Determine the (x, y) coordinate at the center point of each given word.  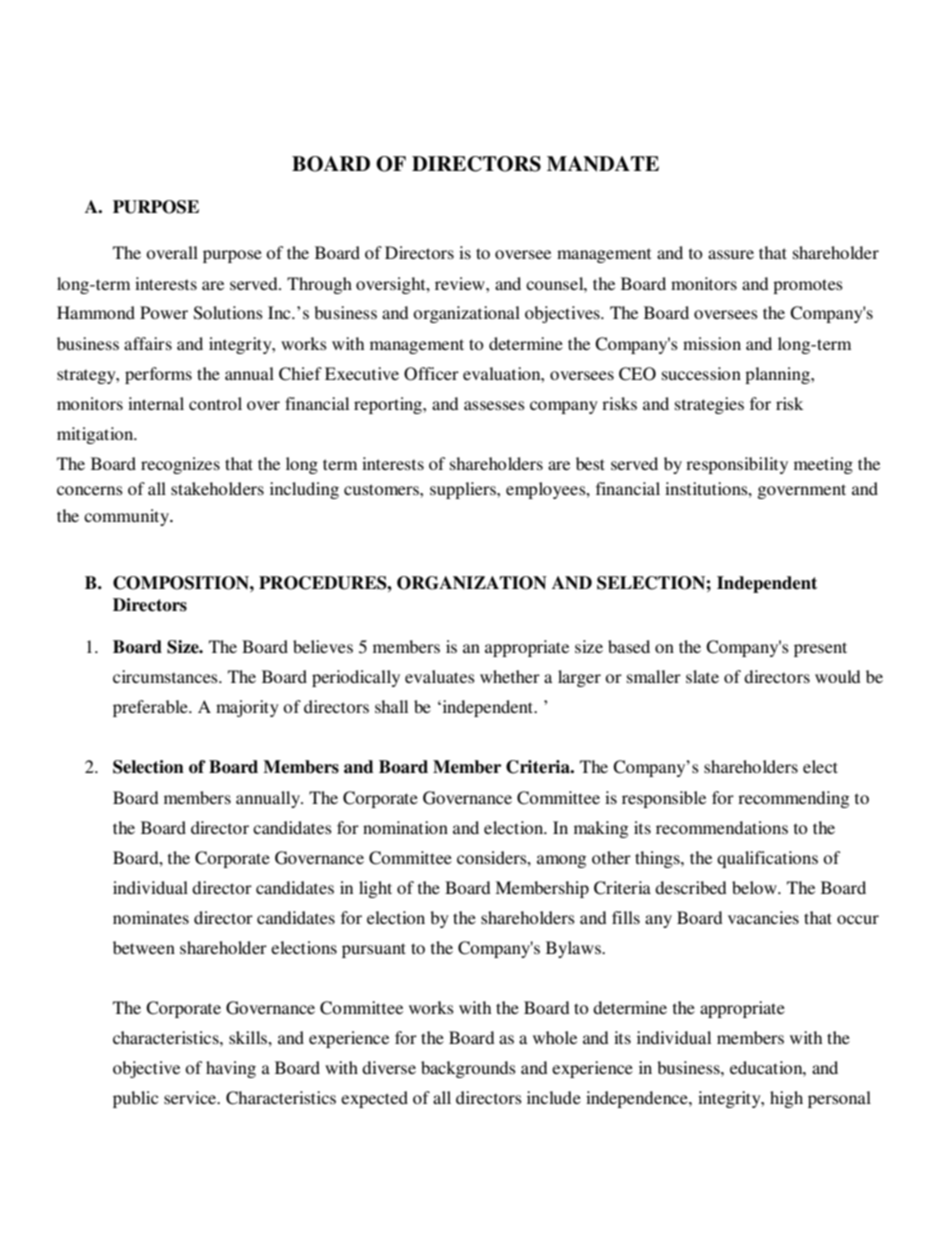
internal (156, 403)
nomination (405, 827)
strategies (709, 405)
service (191, 1097)
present (820, 649)
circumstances (166, 676)
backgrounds (468, 1069)
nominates (151, 917)
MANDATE (603, 164)
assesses (494, 405)
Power (164, 312)
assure (731, 254)
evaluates (440, 676)
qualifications (767, 859)
